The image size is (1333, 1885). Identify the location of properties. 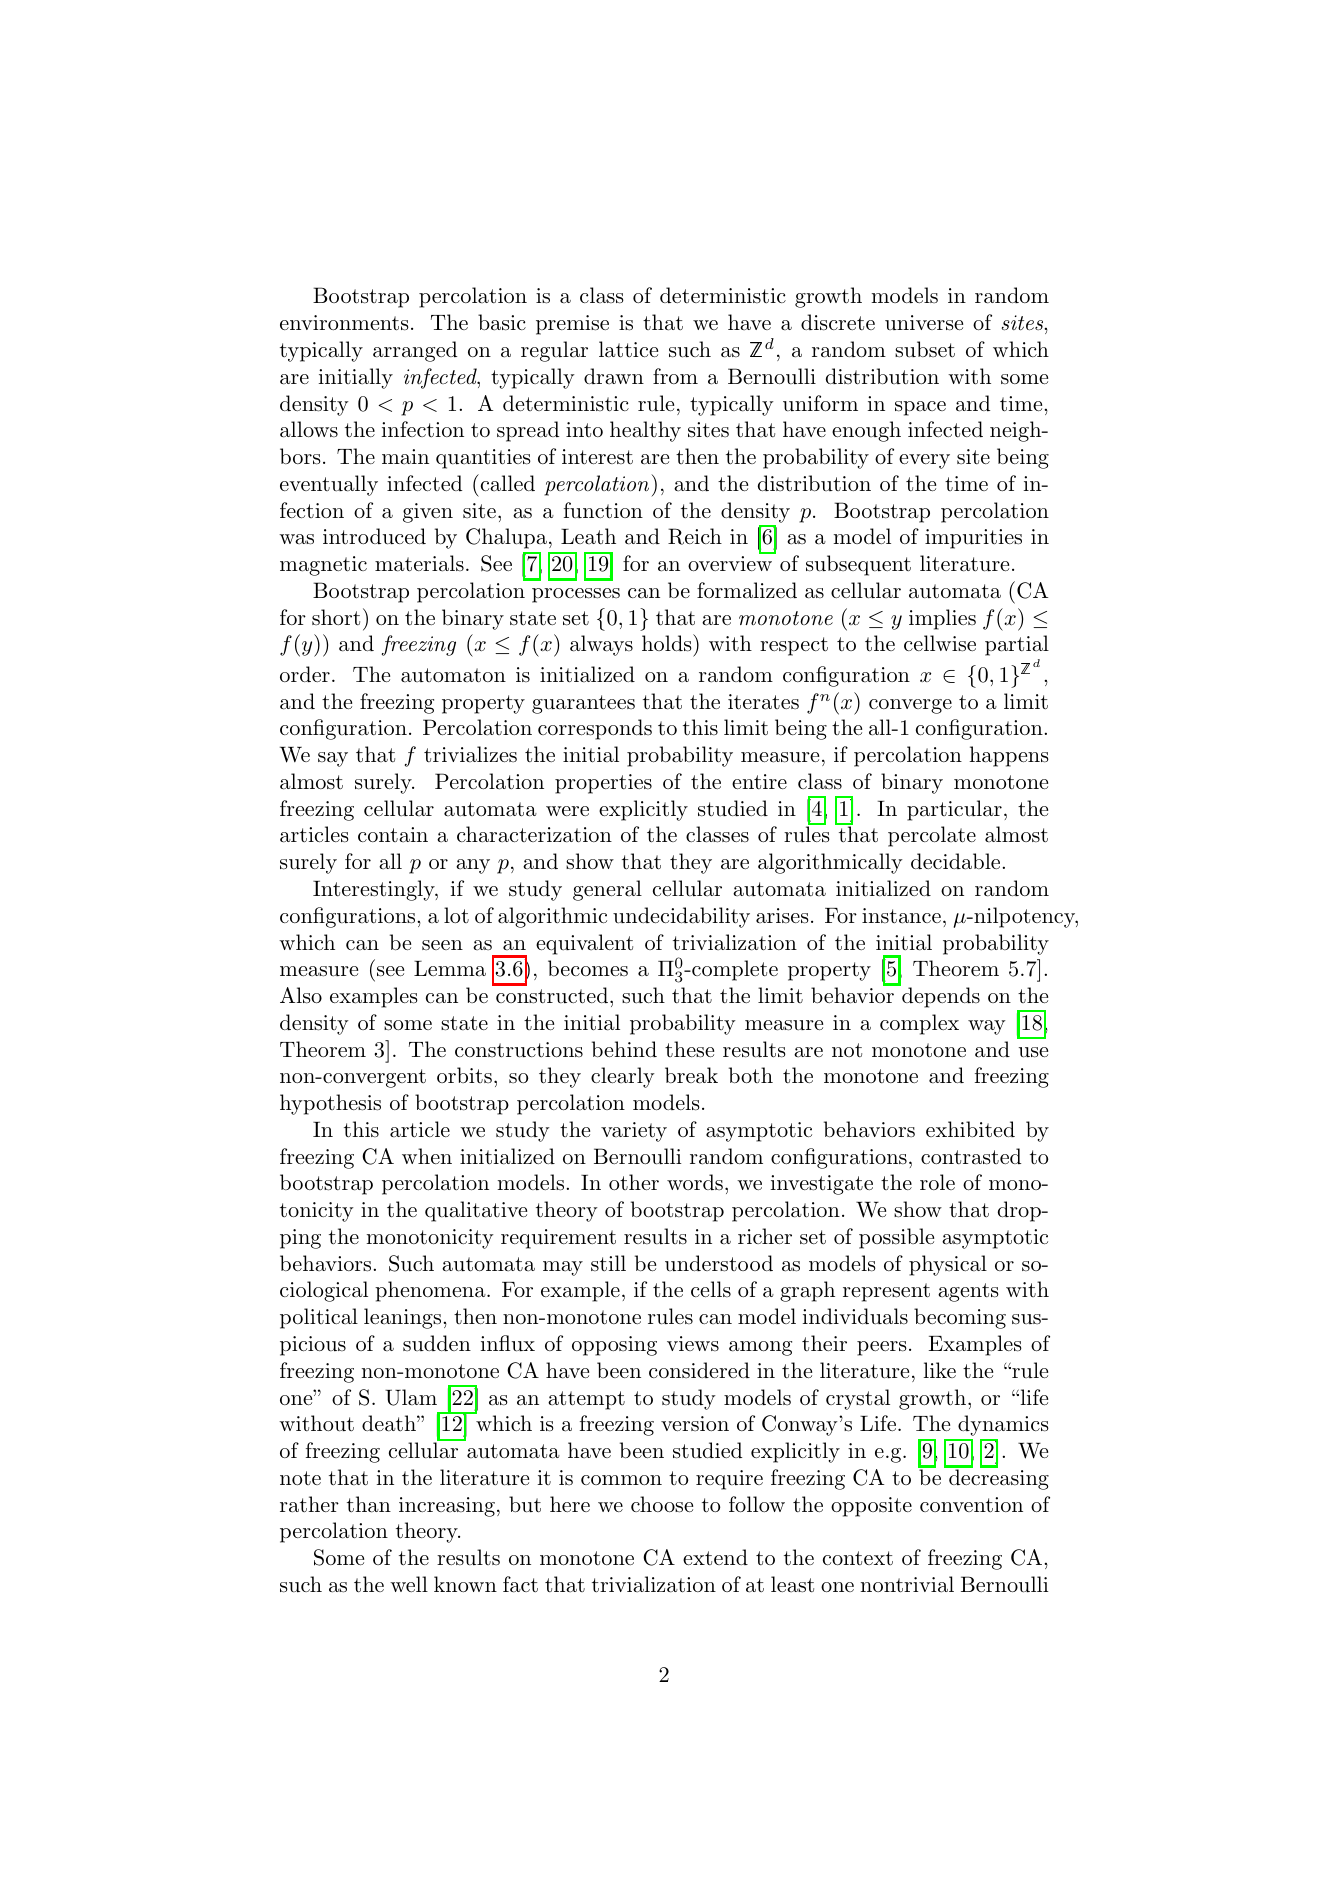
(603, 784).
